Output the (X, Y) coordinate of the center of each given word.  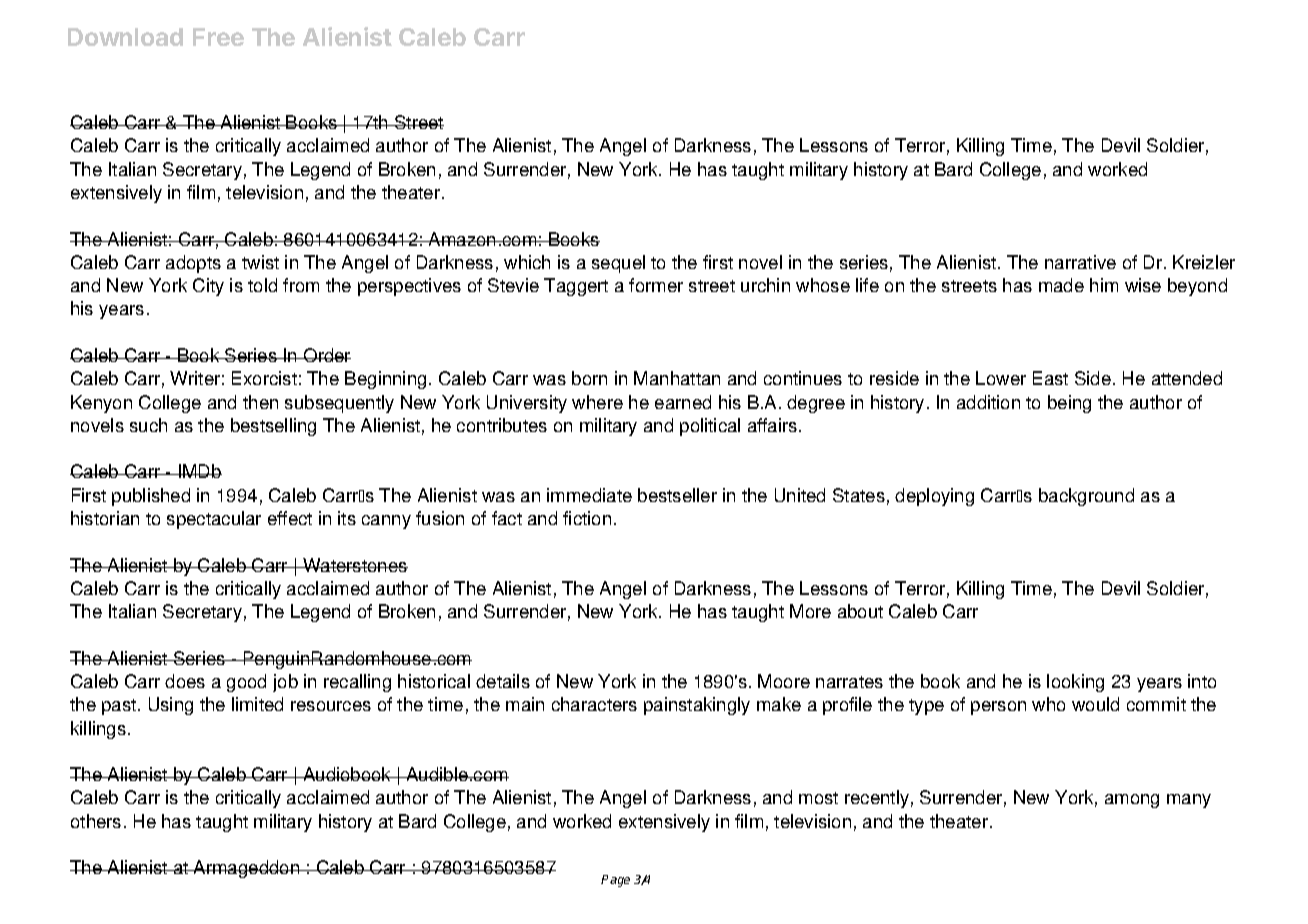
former (656, 285)
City (208, 287)
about (860, 611)
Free (218, 37)
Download (125, 37)
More (810, 611)
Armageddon (247, 869)
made (1061, 285)
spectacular (214, 520)
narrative (1080, 262)
